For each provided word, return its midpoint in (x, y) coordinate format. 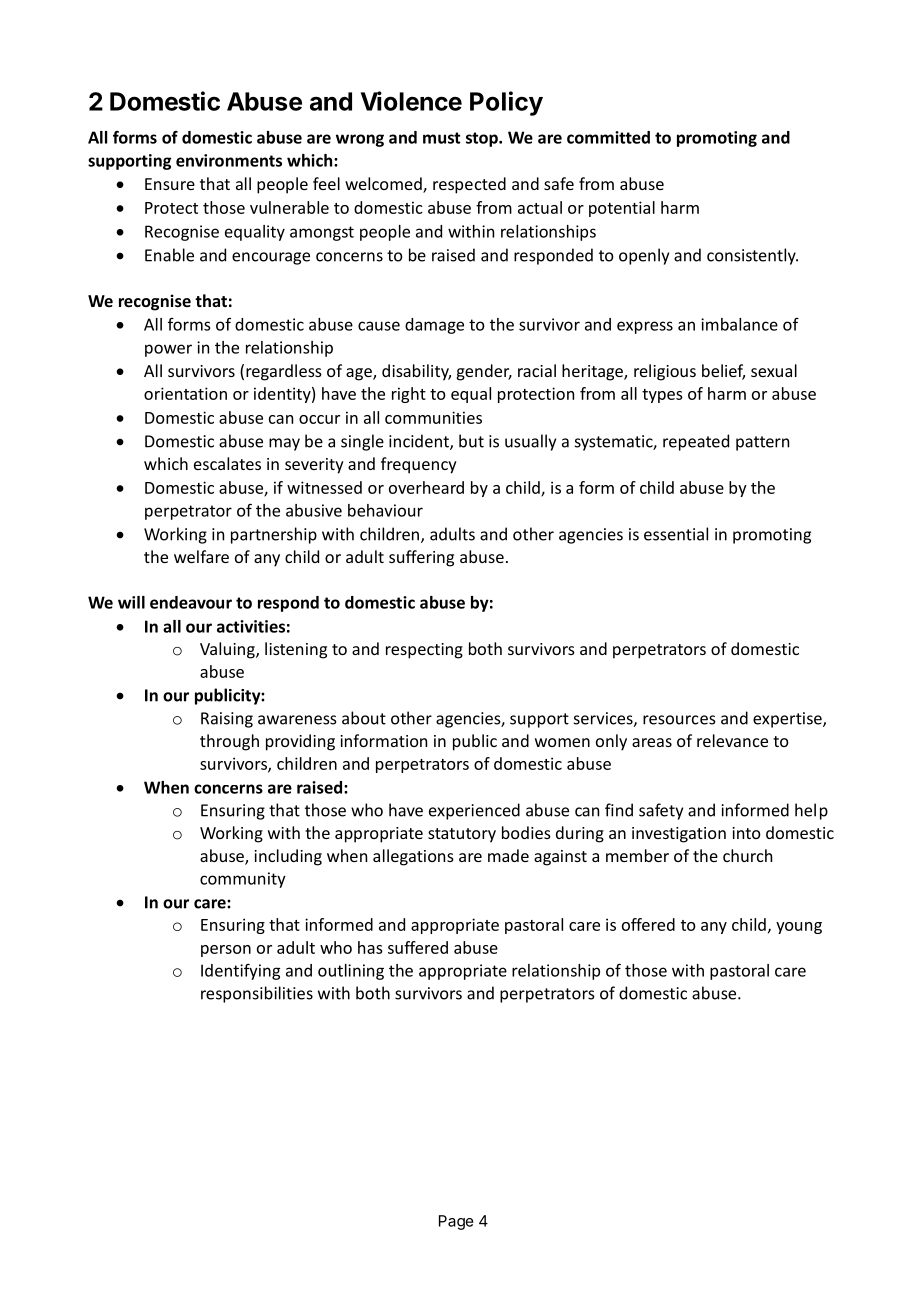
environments (229, 160)
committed (608, 137)
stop (483, 139)
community (243, 880)
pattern (762, 443)
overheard (426, 487)
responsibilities (257, 994)
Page (456, 1222)
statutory (462, 835)
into (746, 833)
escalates (227, 463)
